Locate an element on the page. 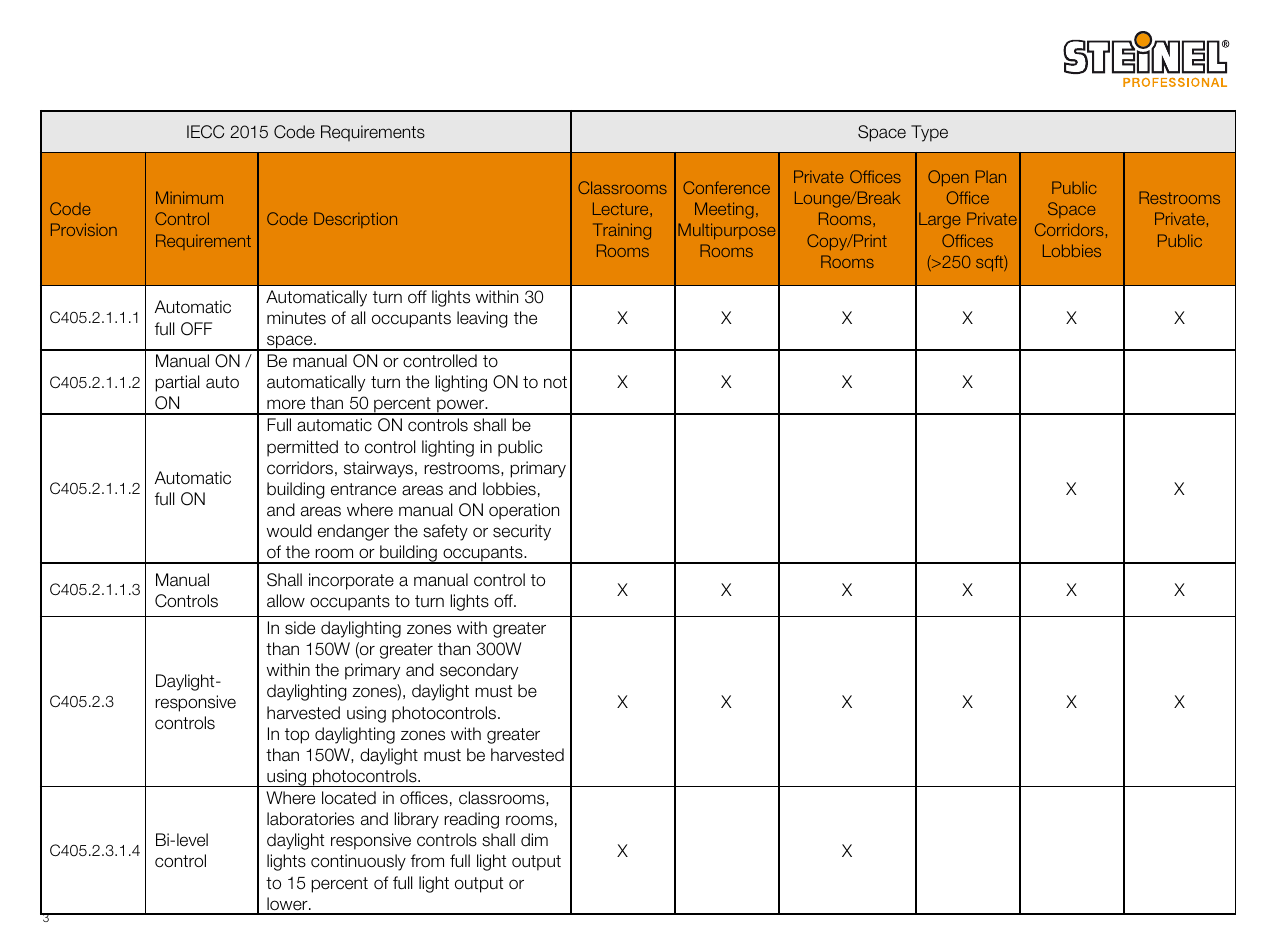 The height and width of the image is (952, 1270). laboratories is located at coordinates (310, 819).
